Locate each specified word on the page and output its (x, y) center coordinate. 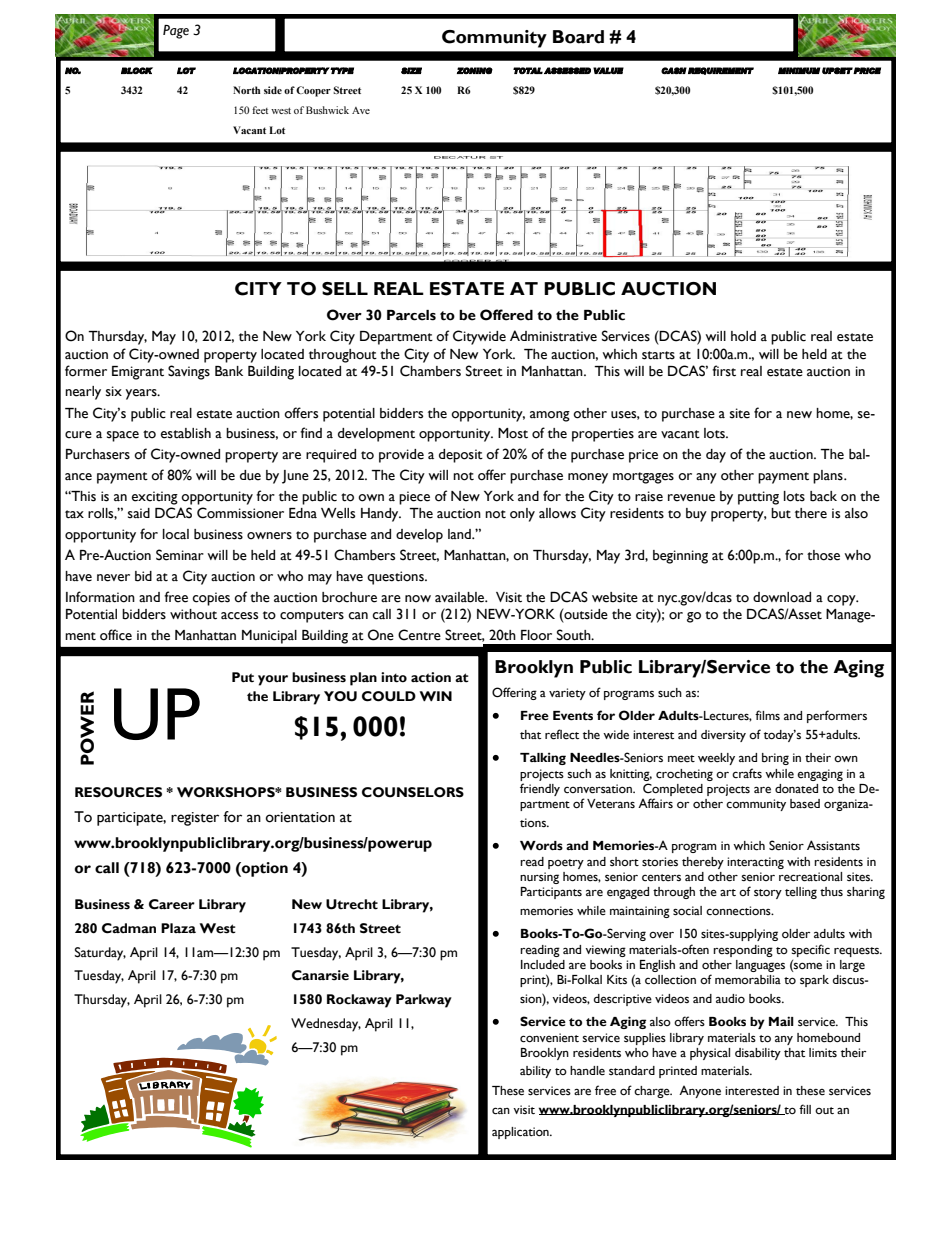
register (195, 819)
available (461, 597)
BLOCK (137, 70)
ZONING (475, 70)
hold (743, 336)
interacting (755, 863)
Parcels (411, 315)
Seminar (180, 555)
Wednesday (326, 1025)
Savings (189, 372)
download (782, 597)
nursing (539, 878)
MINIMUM (799, 70)
